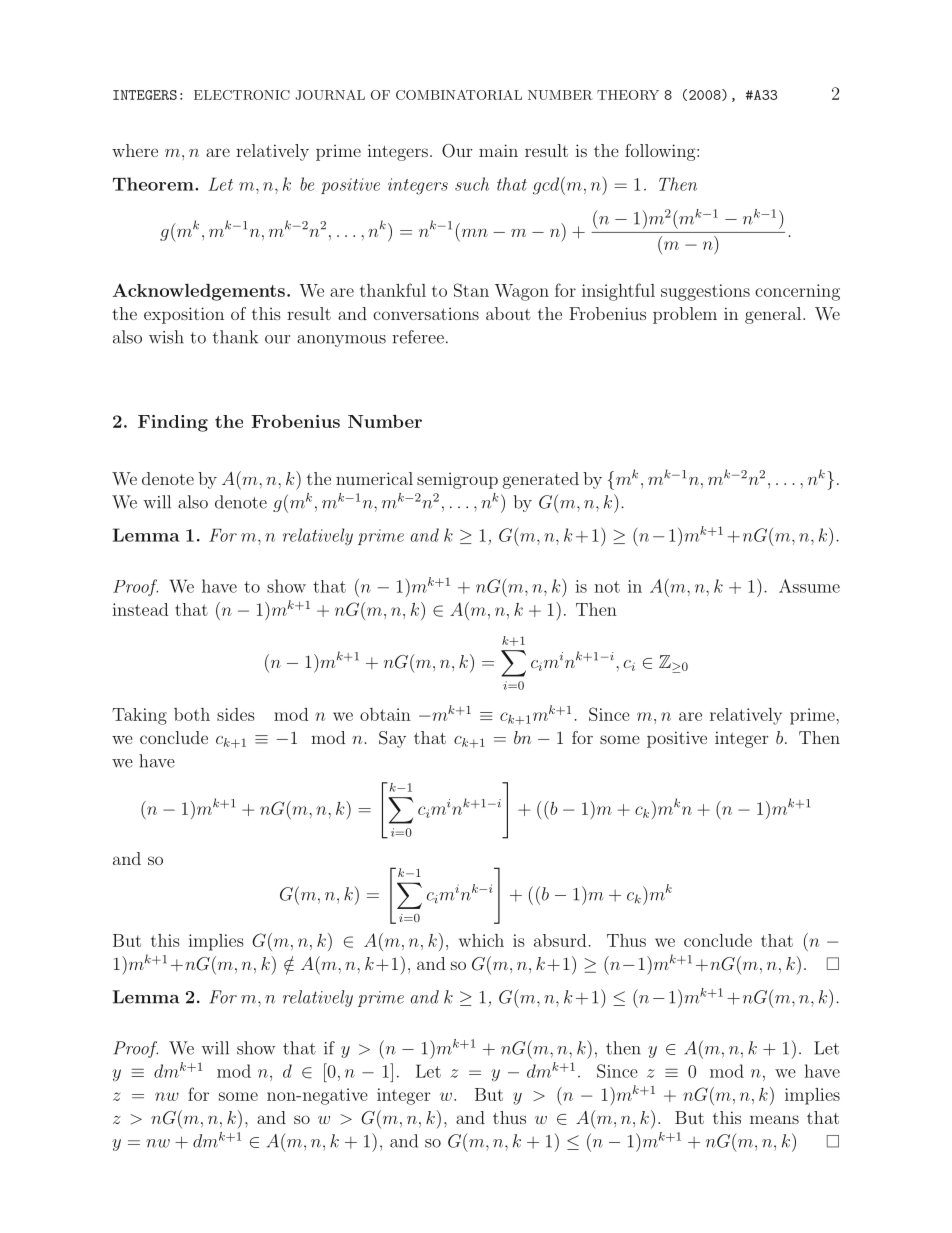  I want to click on main, so click(498, 150).
